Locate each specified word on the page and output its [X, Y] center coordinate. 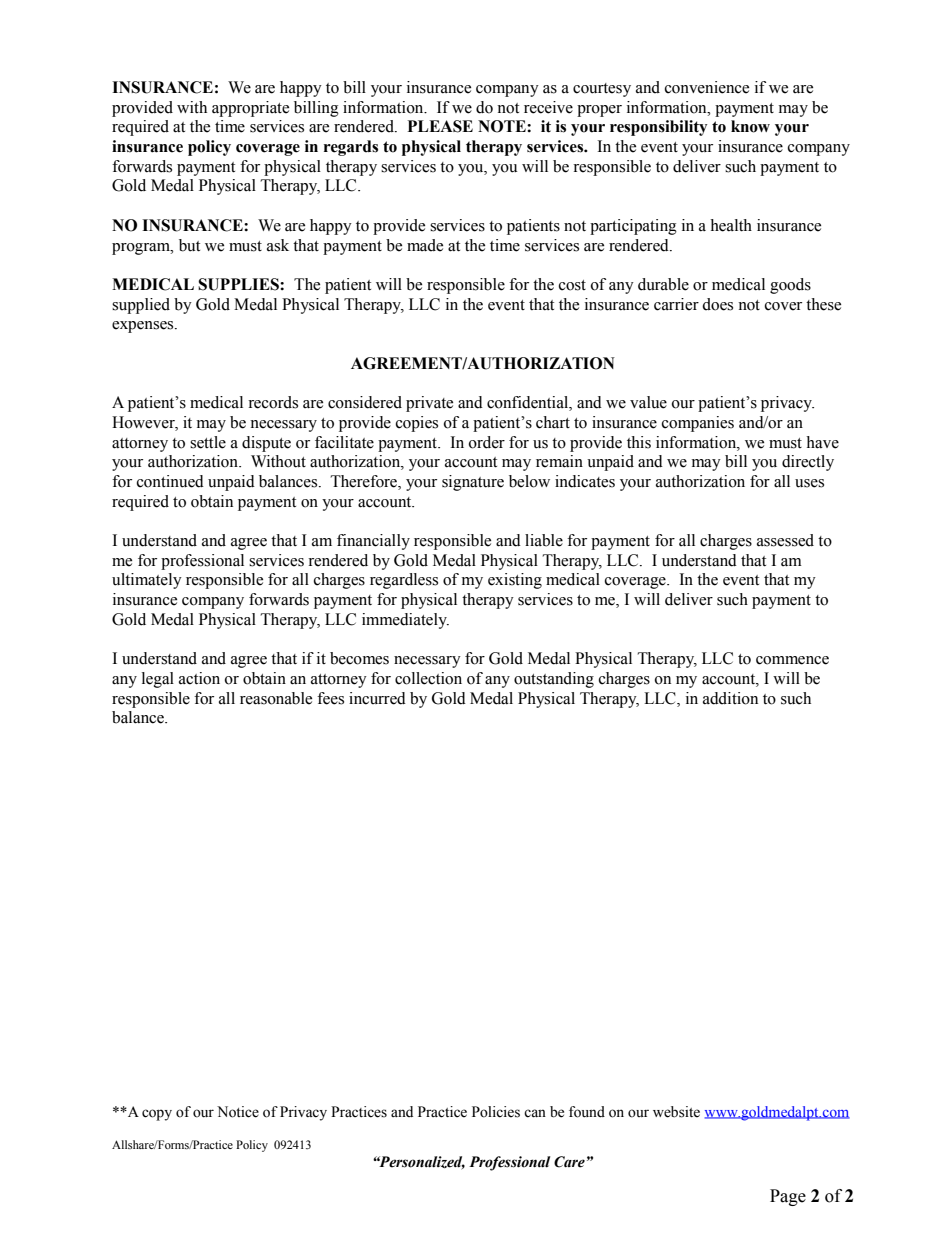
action [199, 678]
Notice [238, 1112]
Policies [496, 1112]
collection [428, 678]
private [429, 404]
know [750, 126]
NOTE [503, 126]
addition [730, 698]
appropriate [250, 109]
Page [788, 1197]
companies [698, 424]
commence [792, 660]
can [535, 1113]
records [273, 402]
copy [157, 1115]
